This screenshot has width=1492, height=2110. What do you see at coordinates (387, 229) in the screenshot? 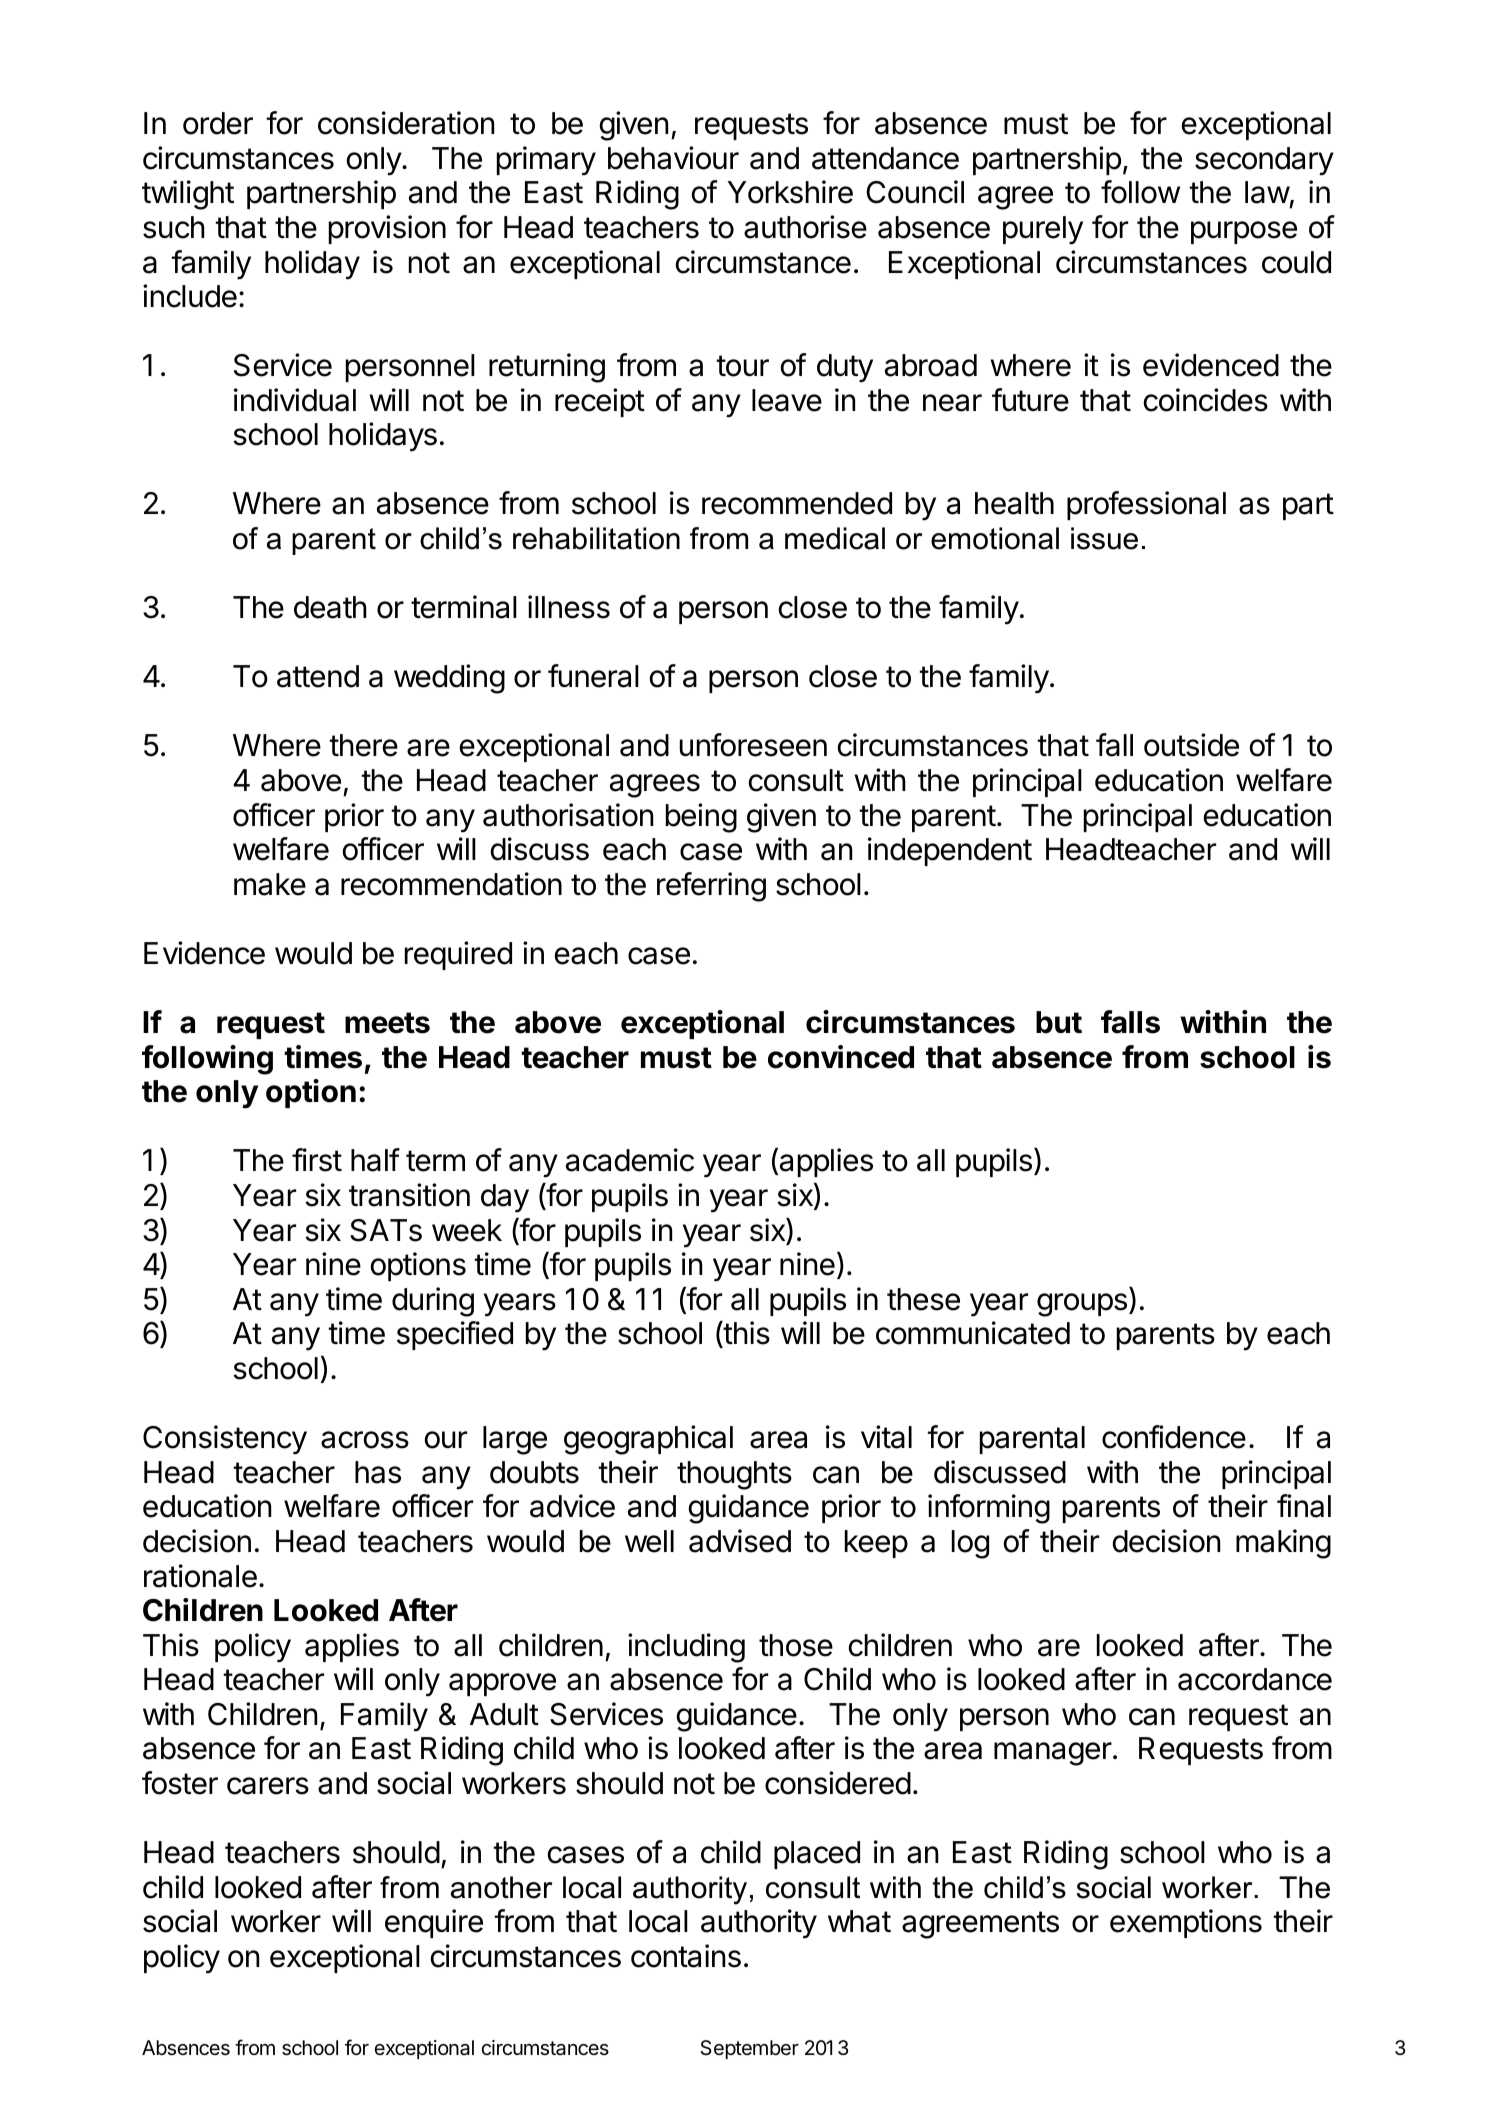
I see `provision` at bounding box center [387, 229].
